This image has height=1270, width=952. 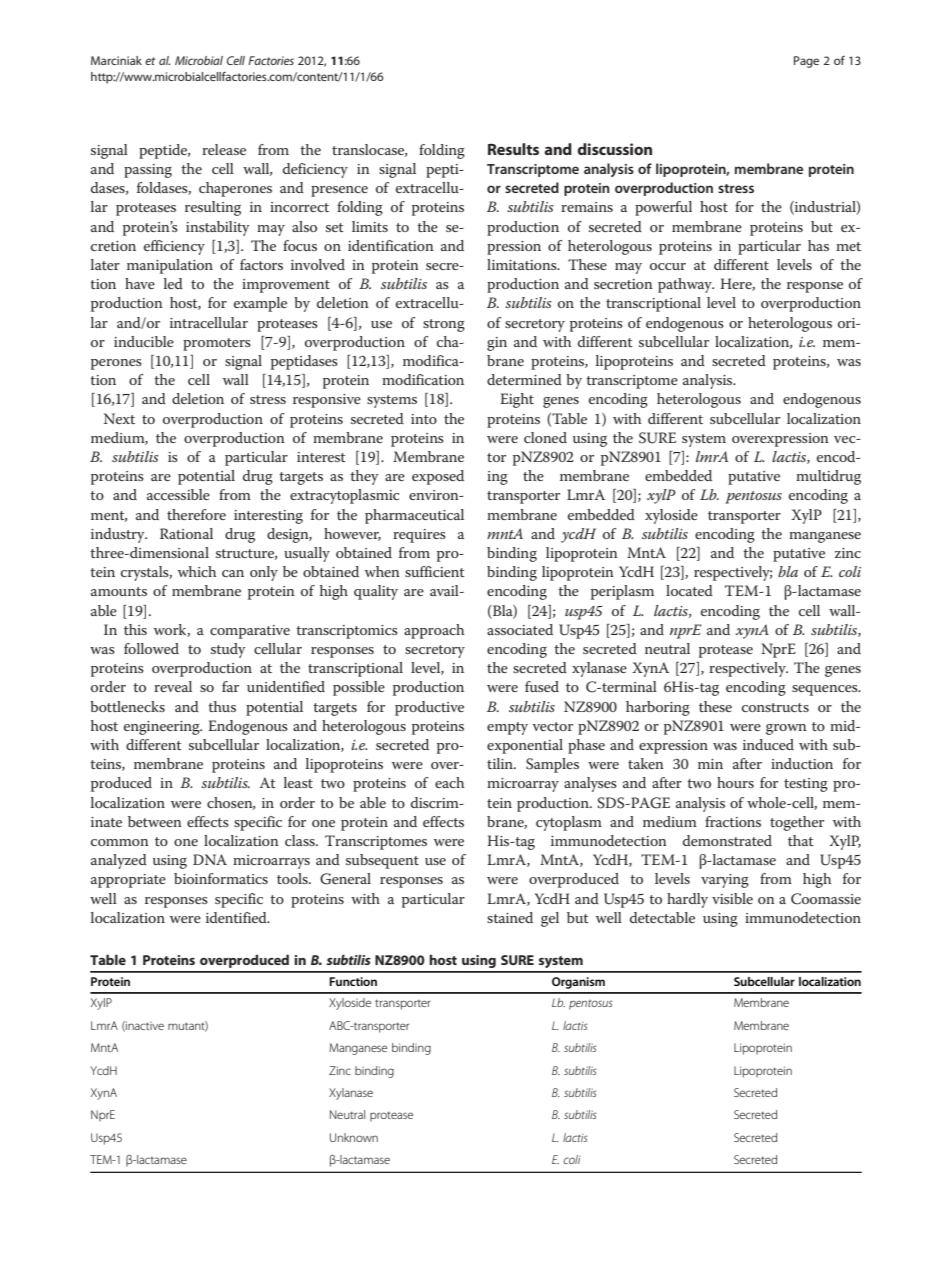 What do you see at coordinates (524, 379) in the image?
I see `determined` at bounding box center [524, 379].
